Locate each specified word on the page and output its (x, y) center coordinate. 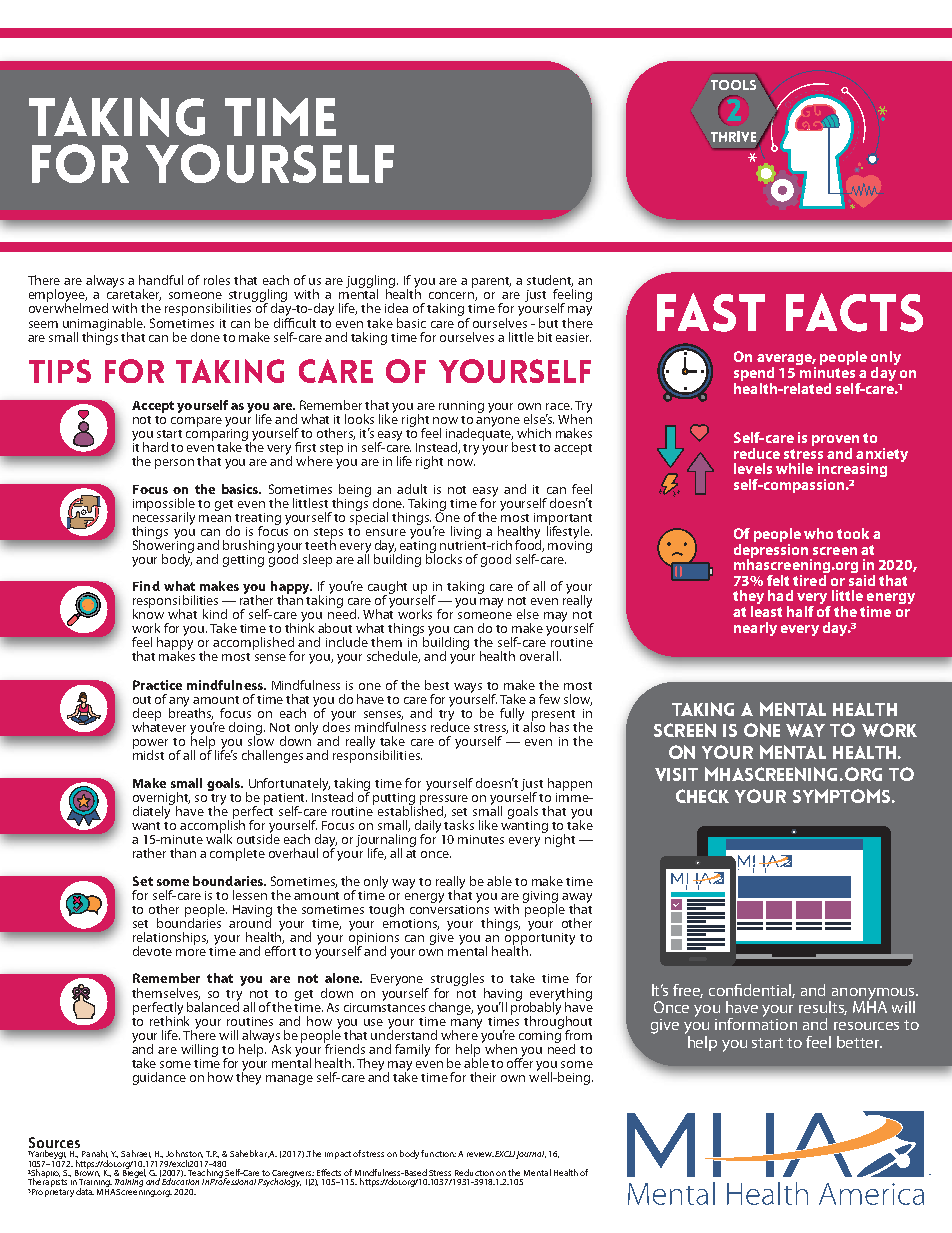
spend (754, 375)
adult (412, 489)
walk (219, 838)
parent (491, 282)
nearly (755, 629)
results (823, 1008)
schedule (393, 657)
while (794, 468)
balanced (213, 1005)
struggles (458, 981)
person (174, 464)
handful (161, 280)
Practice (157, 685)
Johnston (184, 1154)
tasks (459, 825)
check (702, 796)
